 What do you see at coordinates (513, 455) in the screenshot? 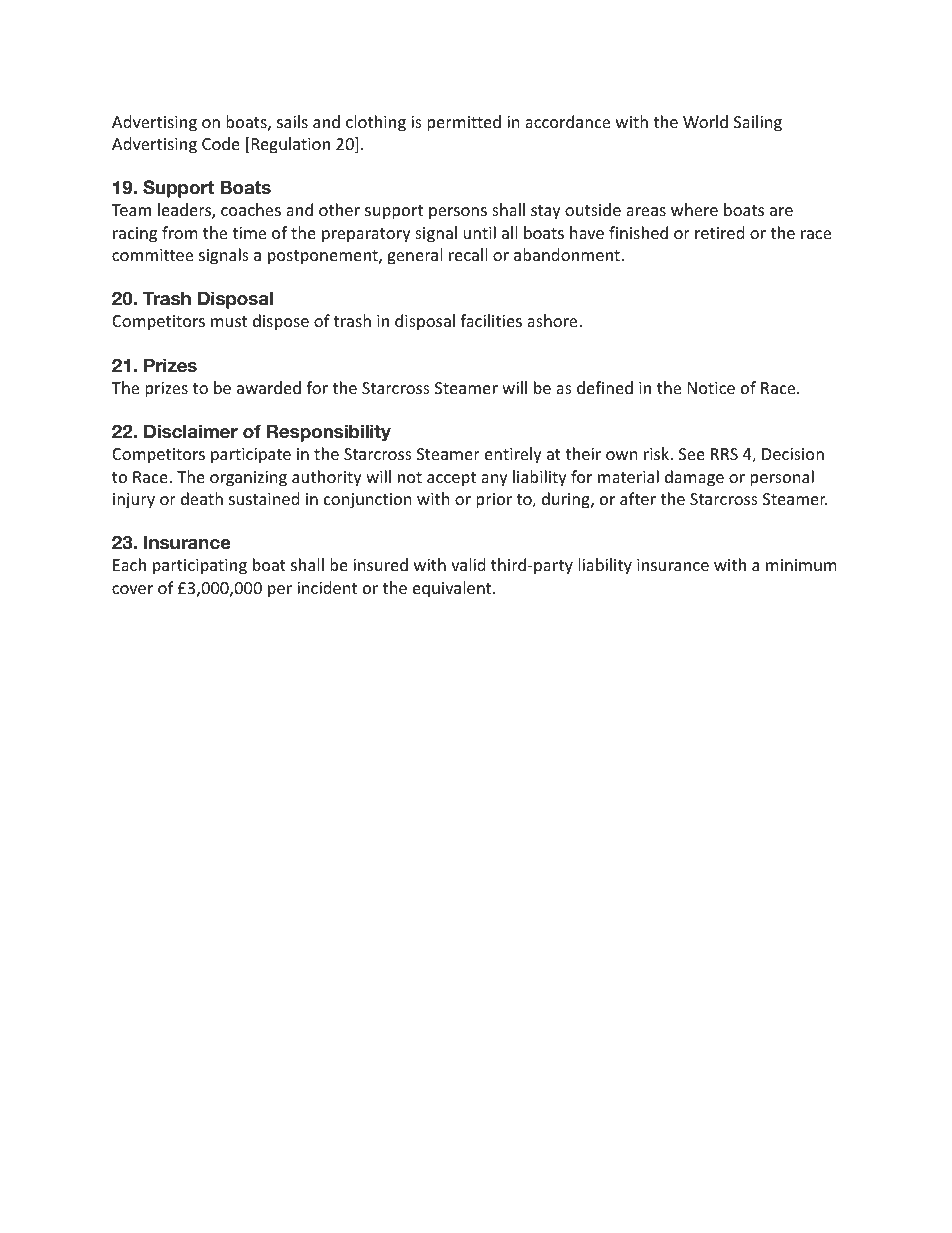
I see `entirely` at bounding box center [513, 455].
